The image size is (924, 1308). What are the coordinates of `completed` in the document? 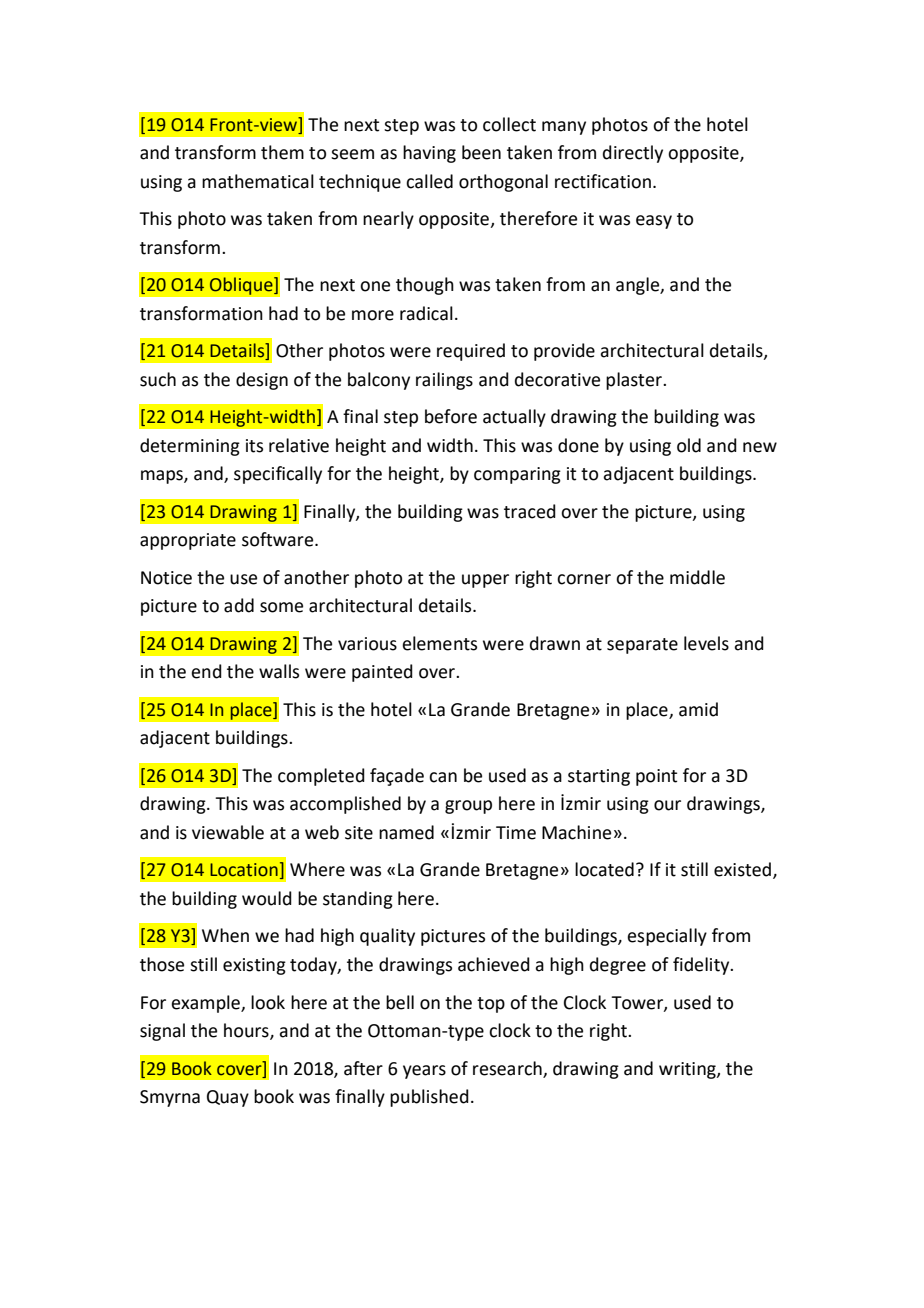 It's located at (321, 777).
